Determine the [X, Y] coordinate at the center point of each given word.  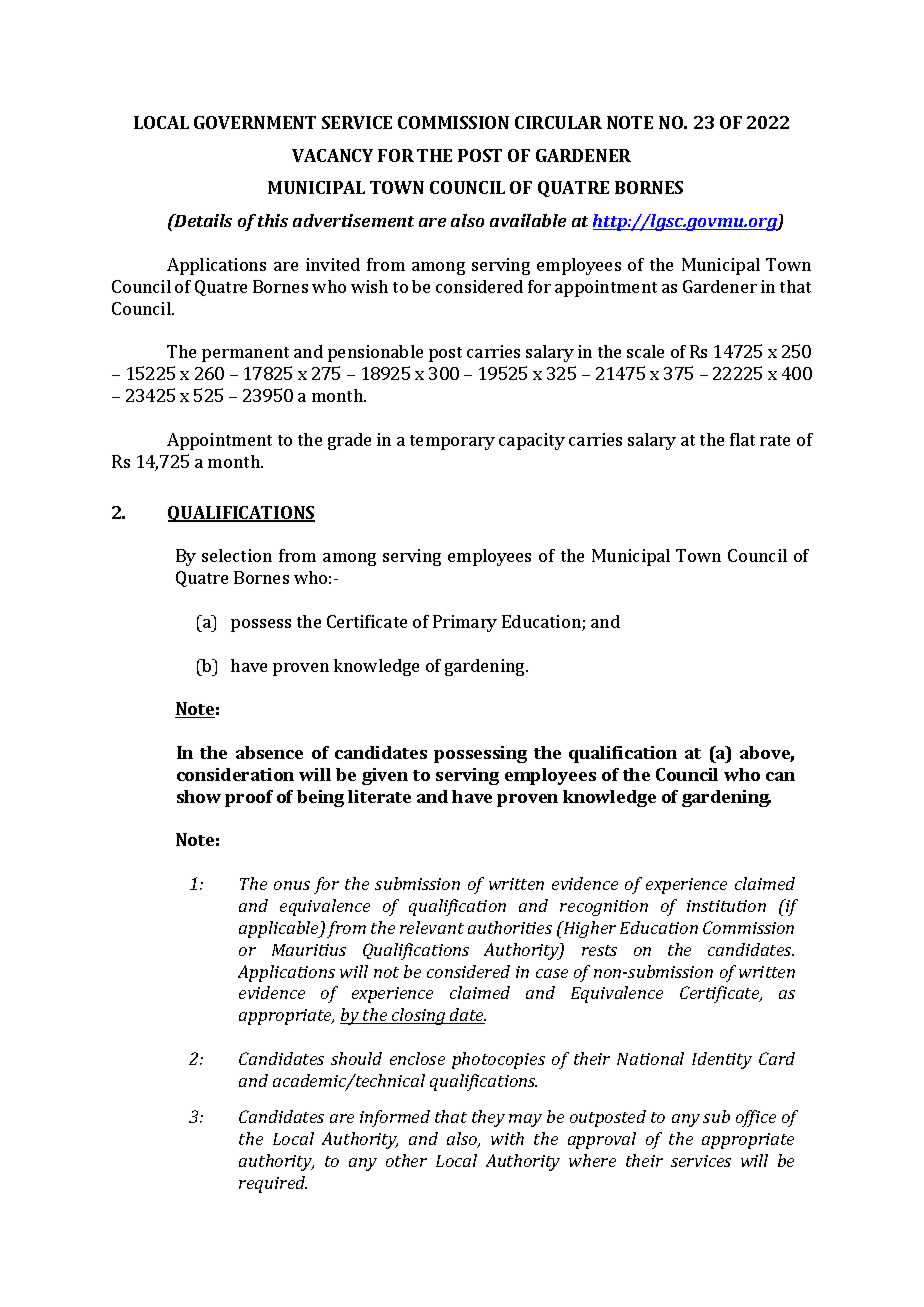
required [273, 1184]
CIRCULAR [558, 122]
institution [726, 906]
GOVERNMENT [255, 122]
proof [249, 798]
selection [237, 555]
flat [742, 439]
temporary [452, 442]
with [507, 1138]
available [528, 220]
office [756, 1118]
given [385, 776]
